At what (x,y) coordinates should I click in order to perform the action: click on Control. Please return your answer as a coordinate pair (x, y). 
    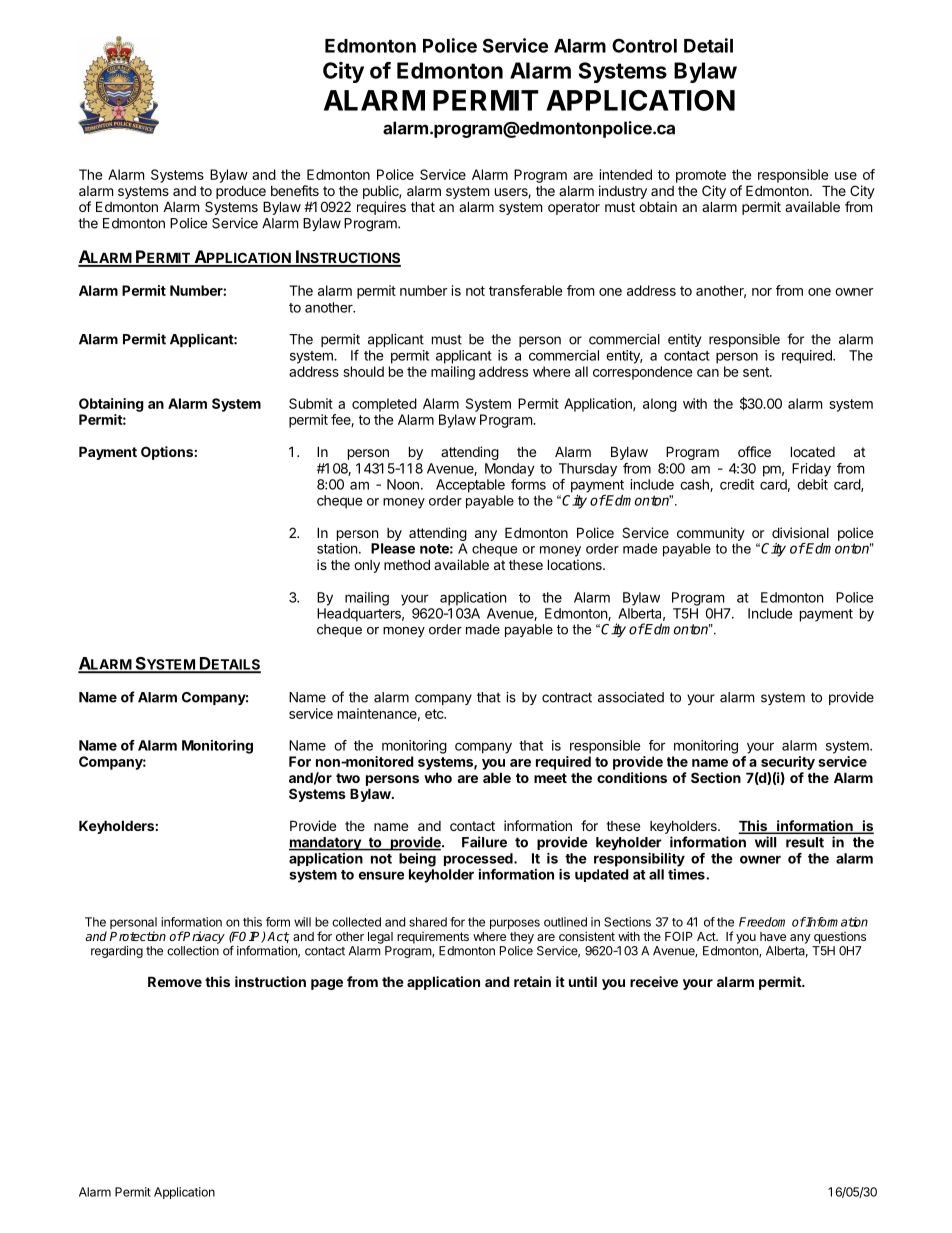
    Looking at the image, I should click on (644, 45).
